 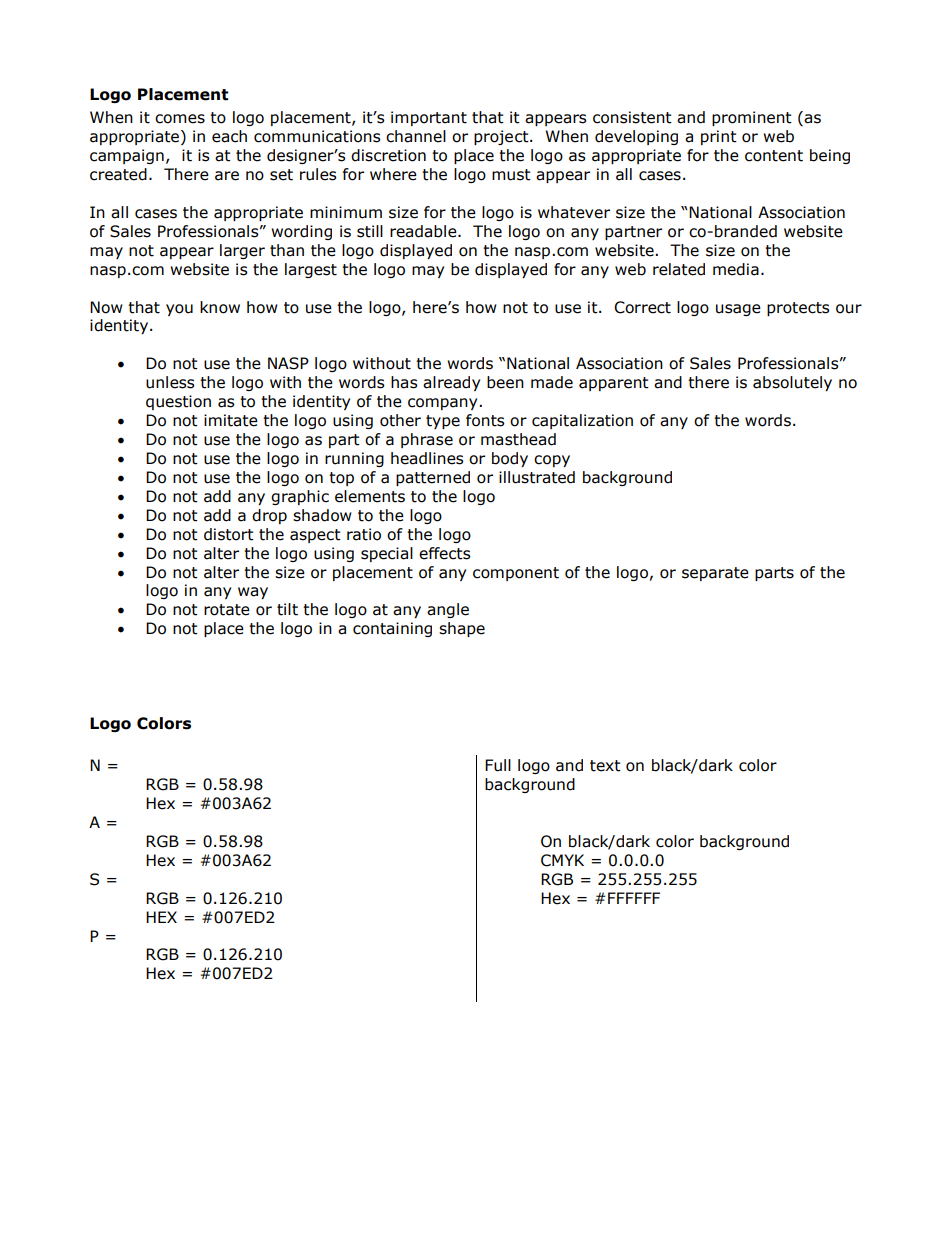 What do you see at coordinates (505, 382) in the screenshot?
I see `been` at bounding box center [505, 382].
